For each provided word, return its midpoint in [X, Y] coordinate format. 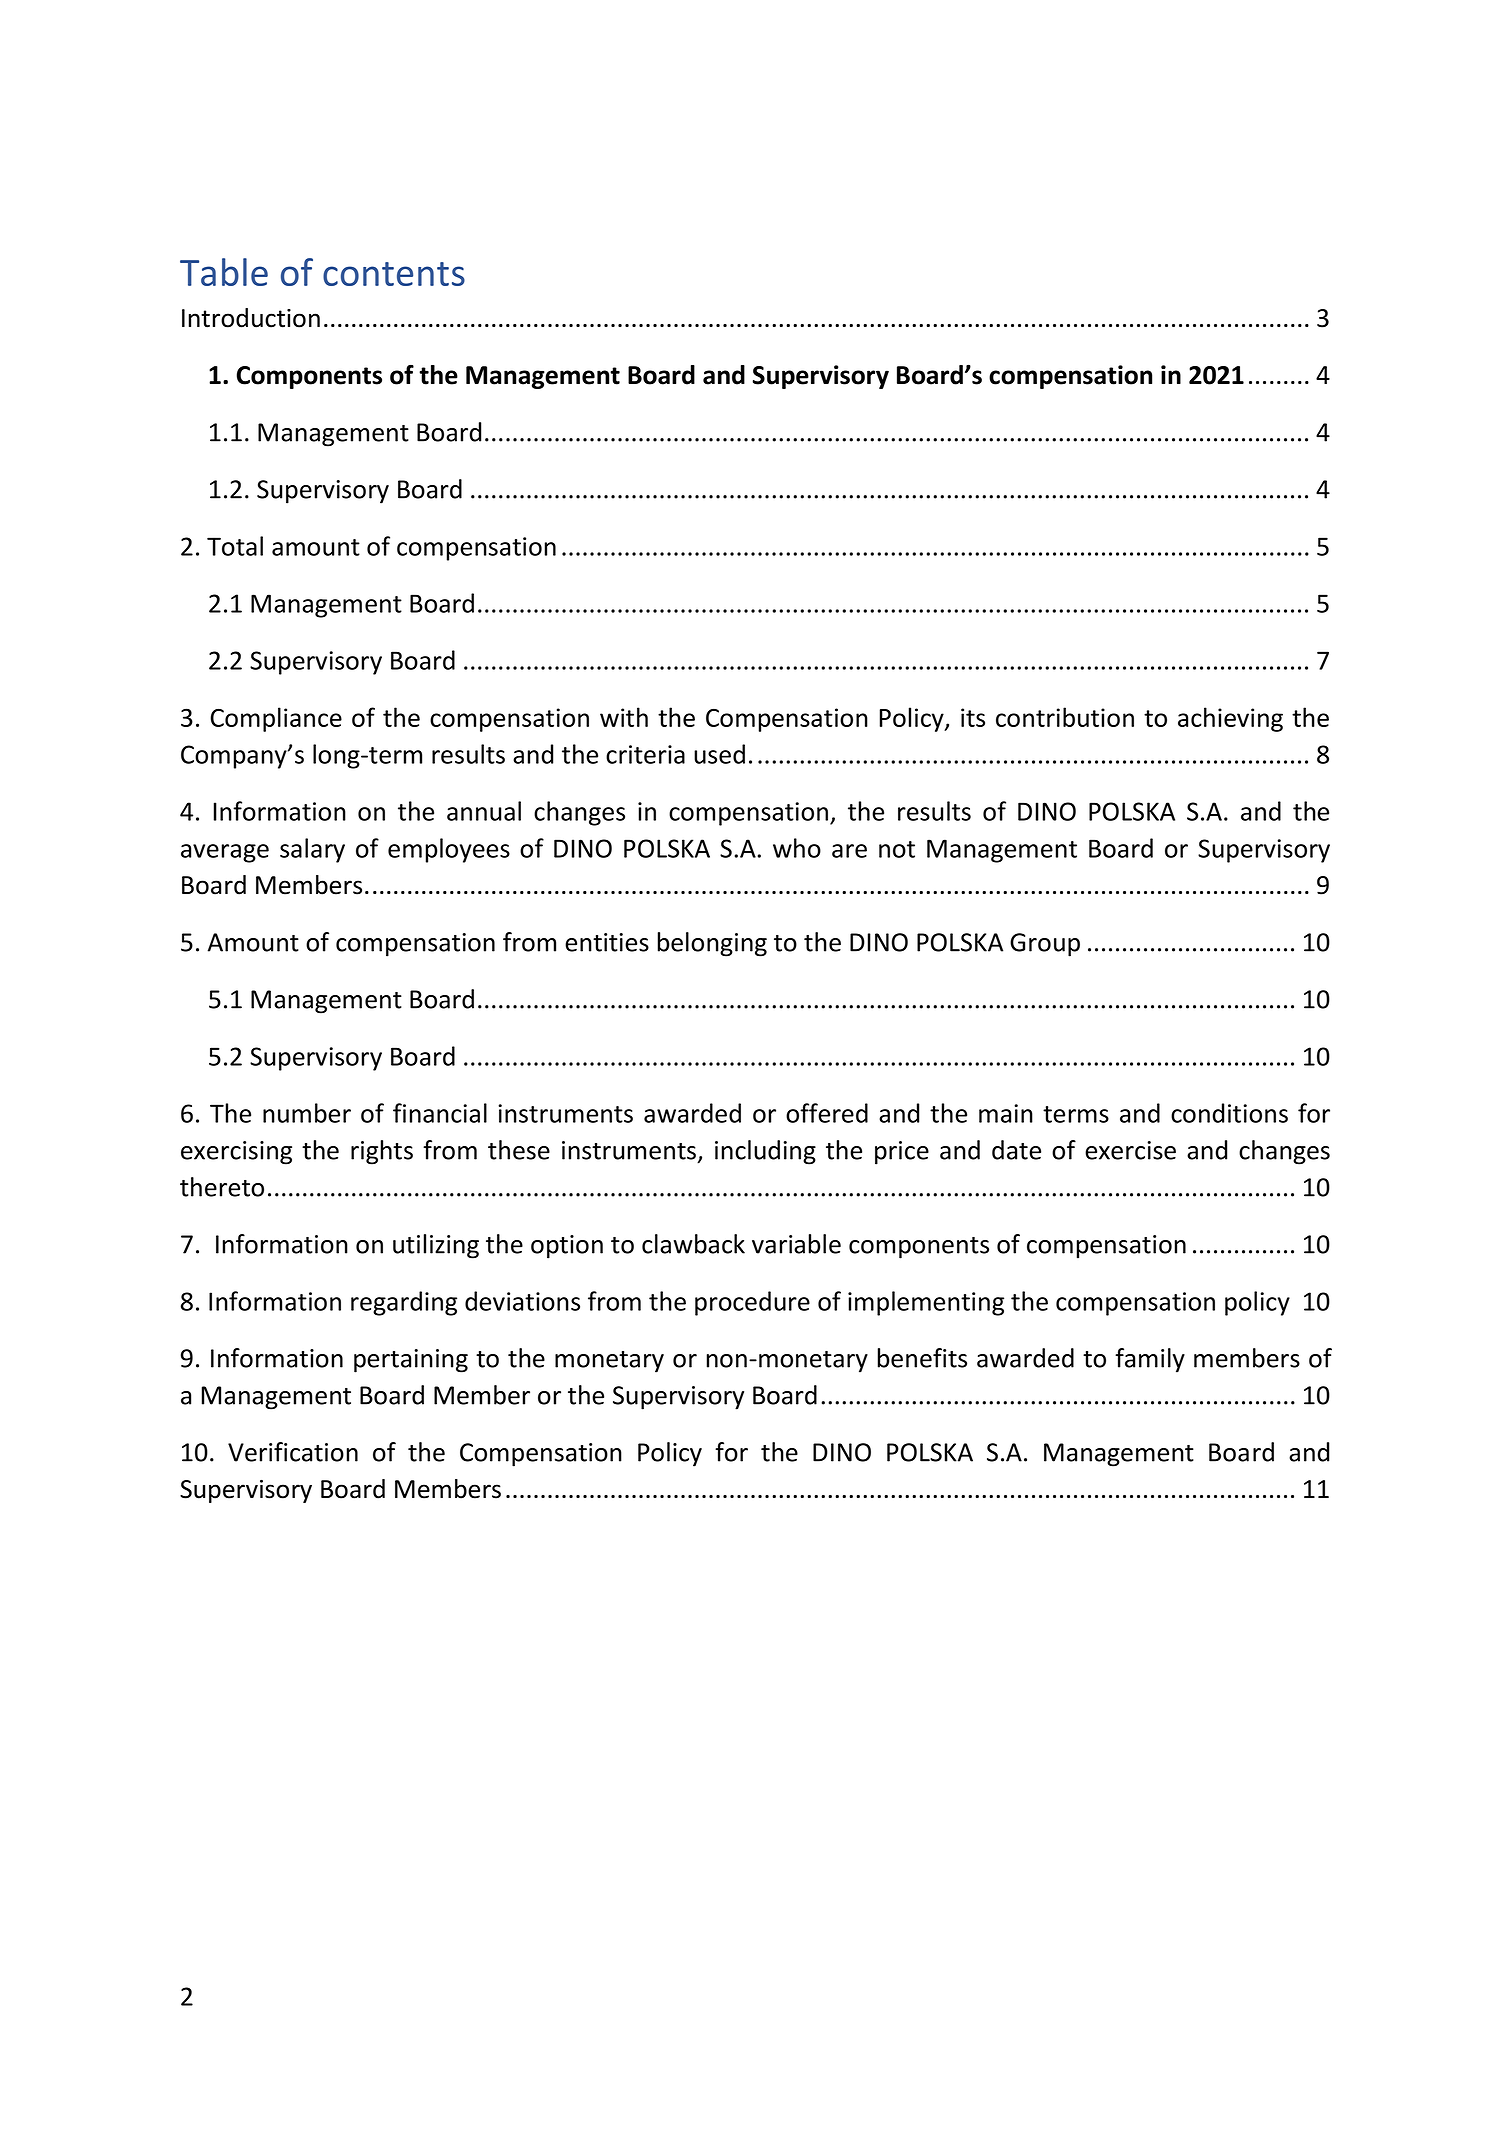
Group [1045, 945]
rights [382, 1152]
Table [224, 272]
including [765, 1152]
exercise [1130, 1150]
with [624, 717]
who [797, 848]
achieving [1230, 719]
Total [235, 546]
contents [394, 274]
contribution [1065, 717]
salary [312, 850]
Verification [293, 1452]
